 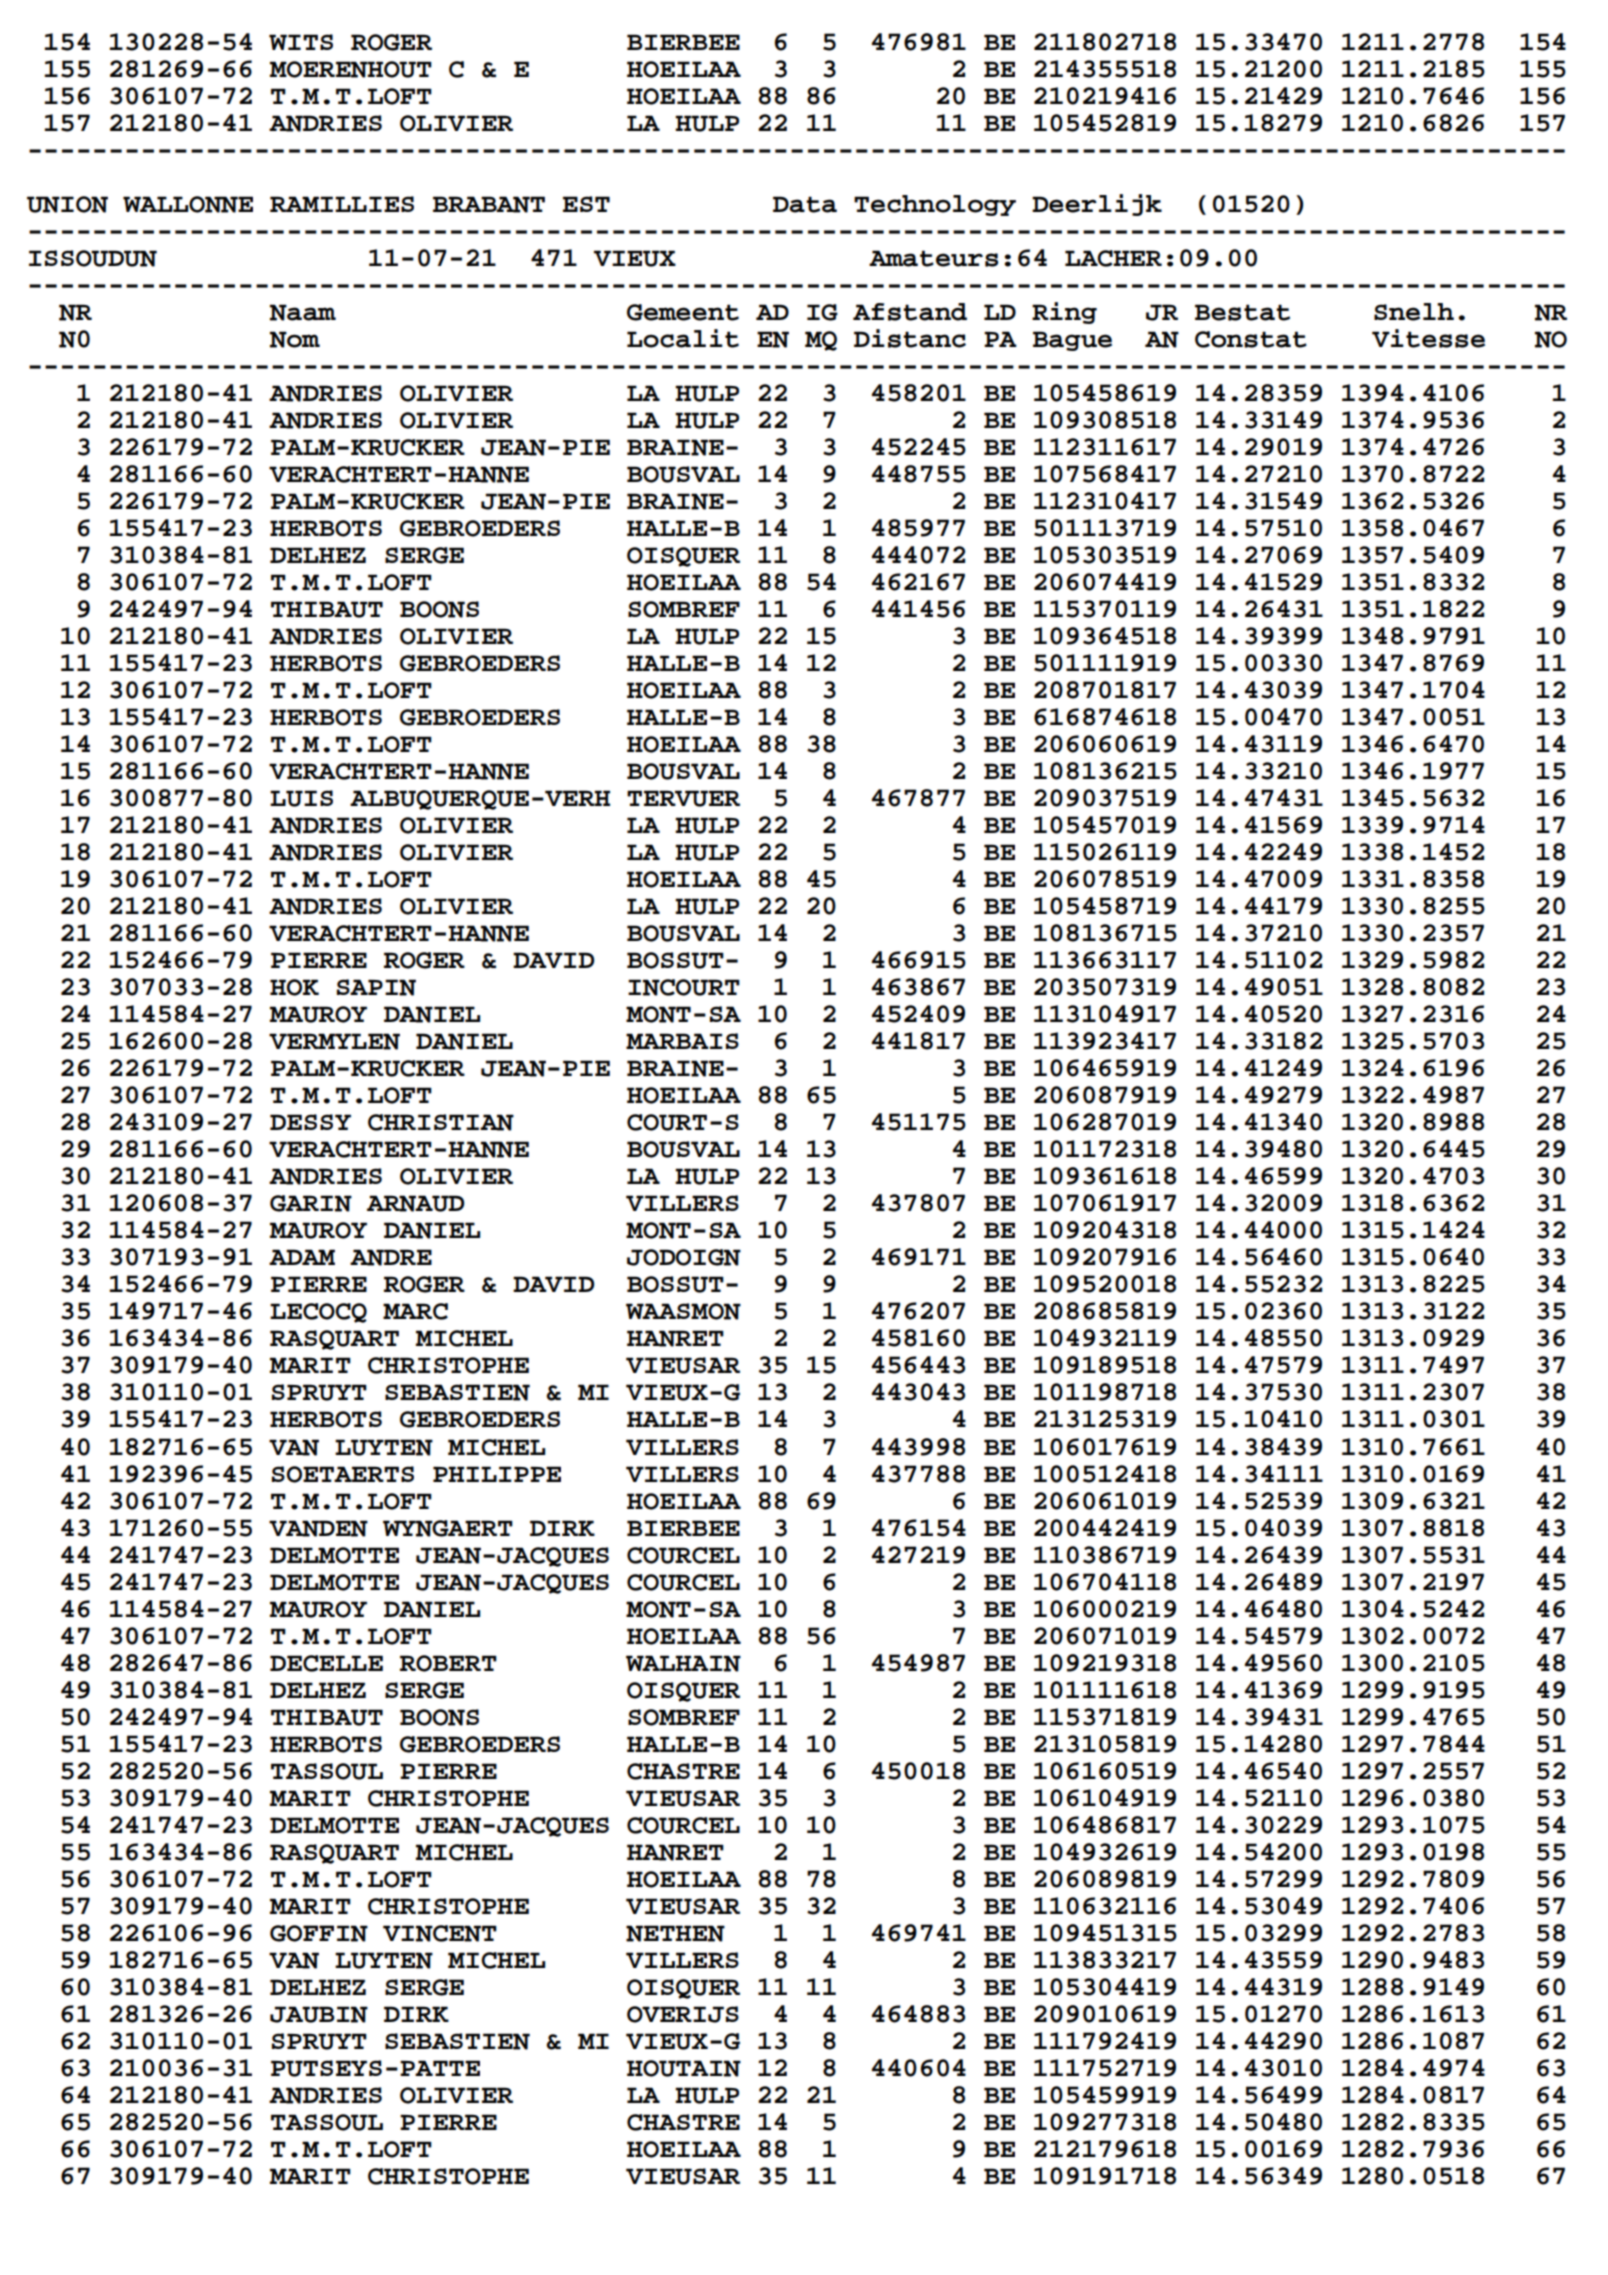 I want to click on Ring, so click(x=1064, y=313).
